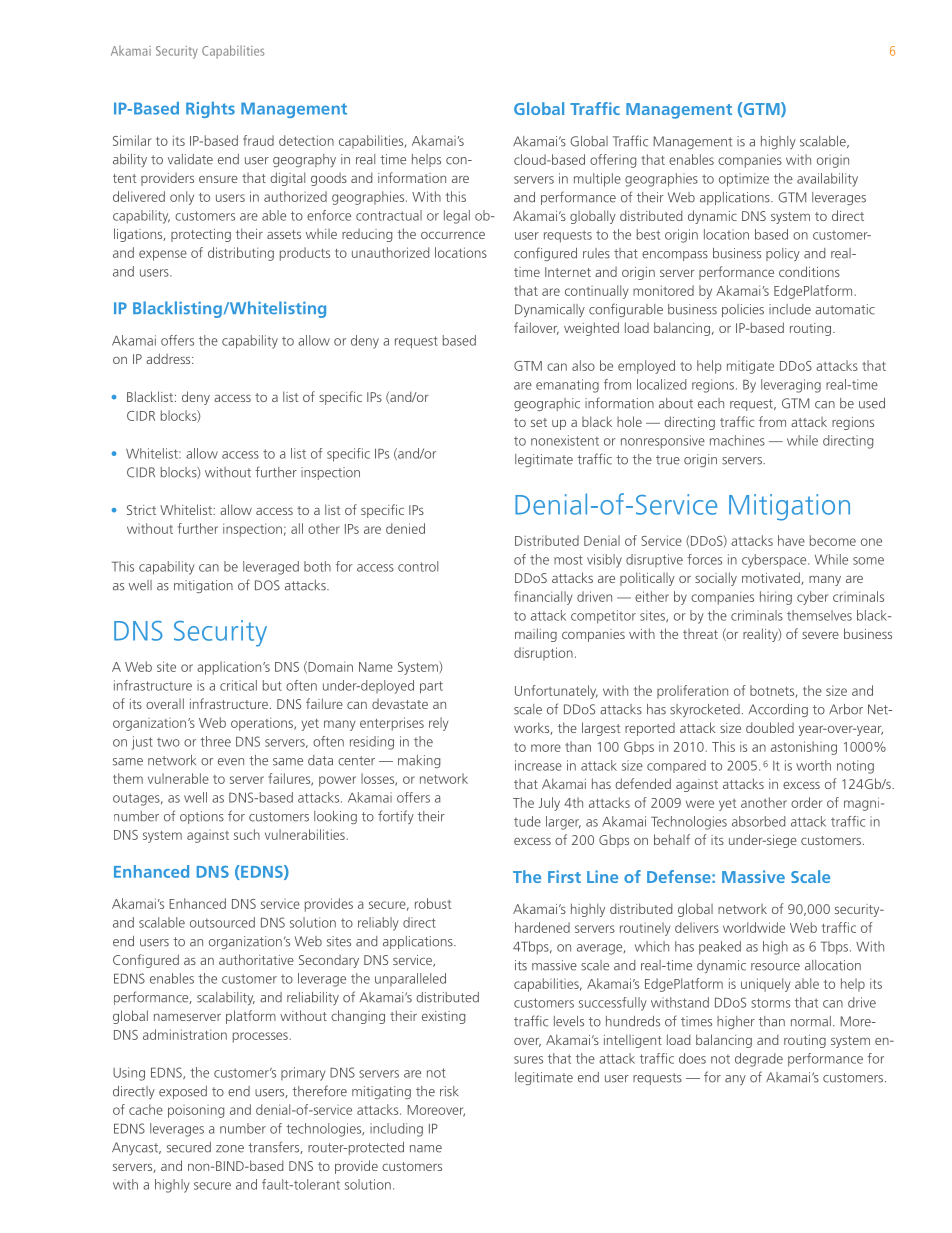 Image resolution: width=952 pixels, height=1233 pixels. What do you see at coordinates (744, 180) in the document?
I see `optimize` at bounding box center [744, 180].
